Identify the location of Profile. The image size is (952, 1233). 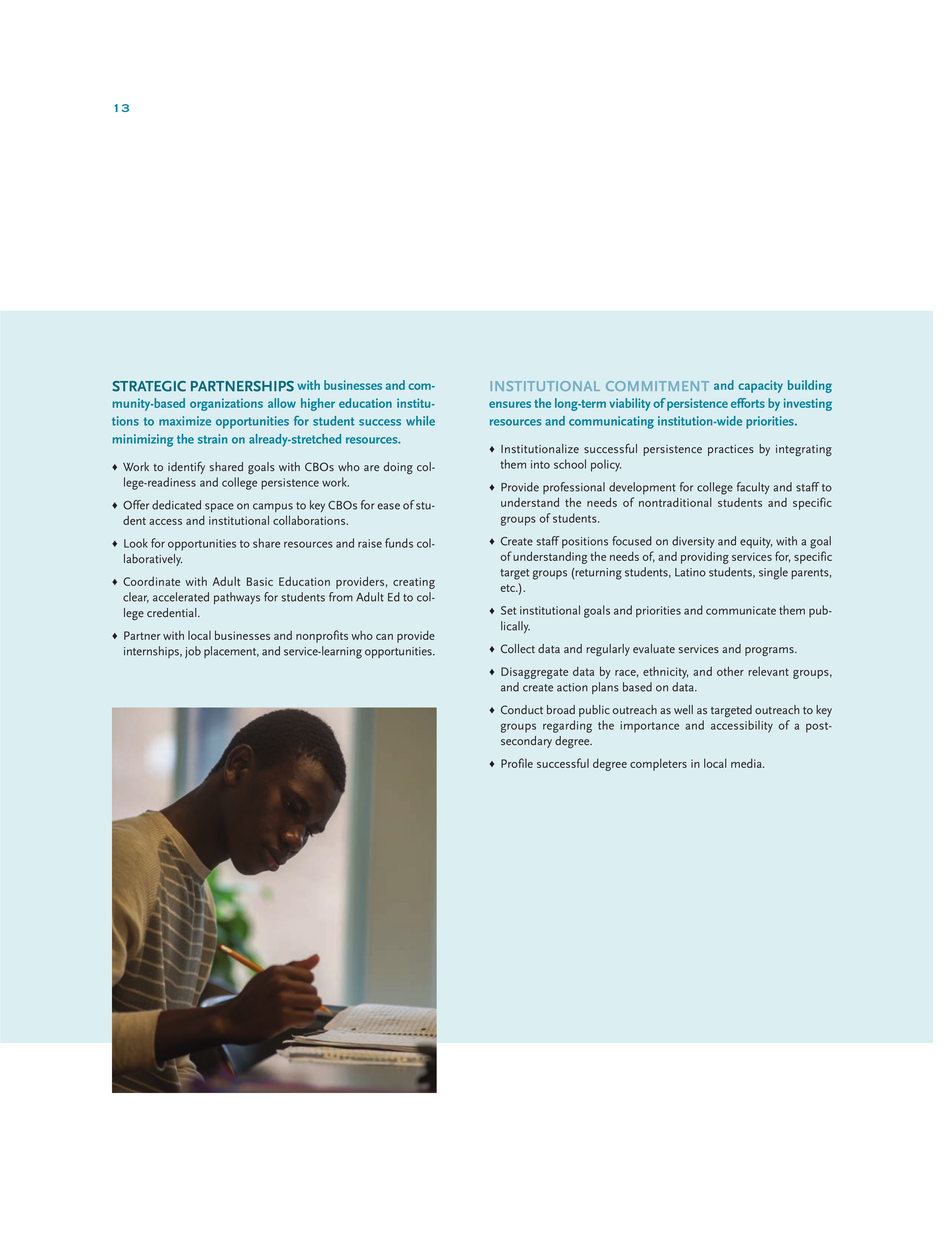
(517, 763).
